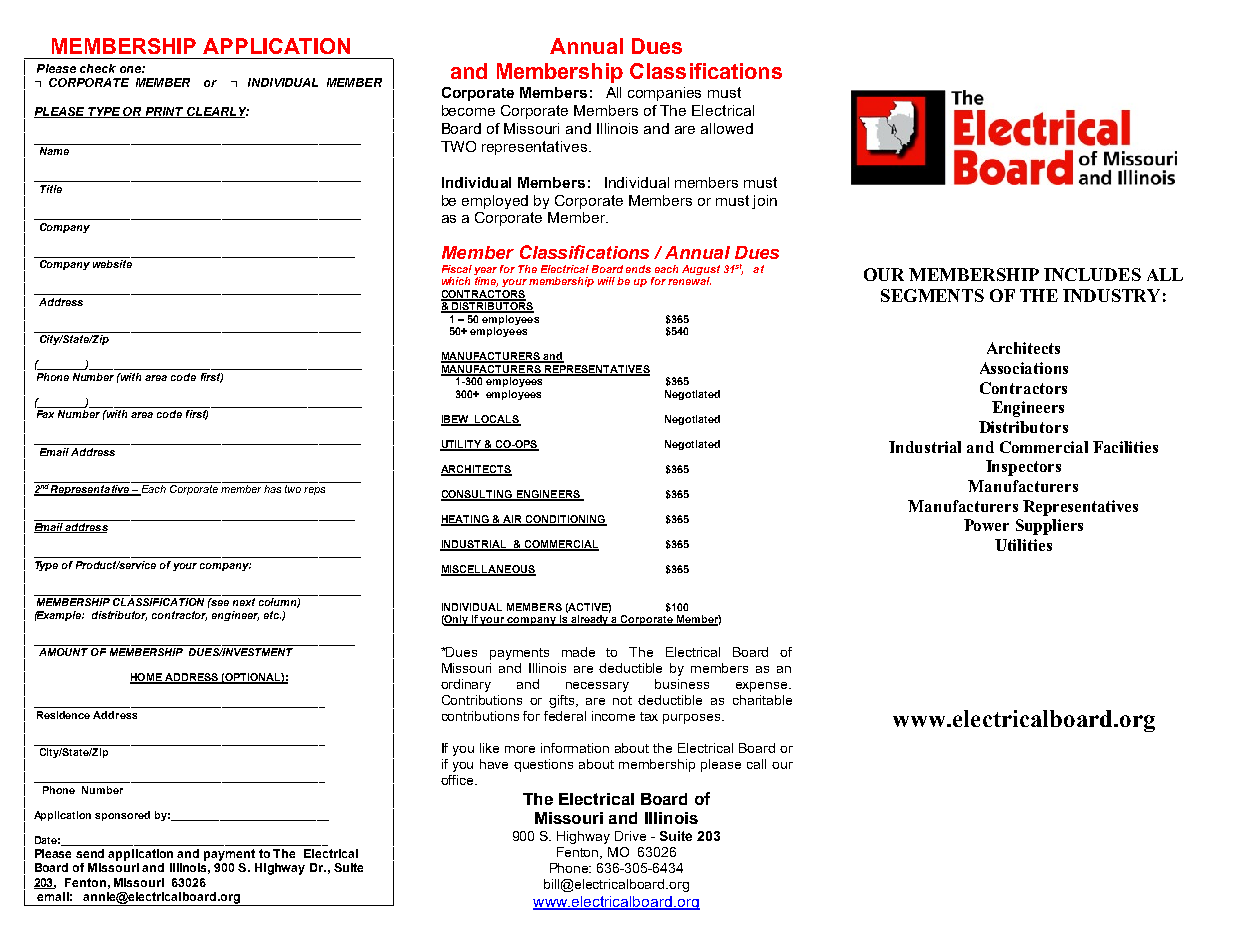 The image size is (1233, 952). What do you see at coordinates (272, 489) in the image?
I see `has` at bounding box center [272, 489].
